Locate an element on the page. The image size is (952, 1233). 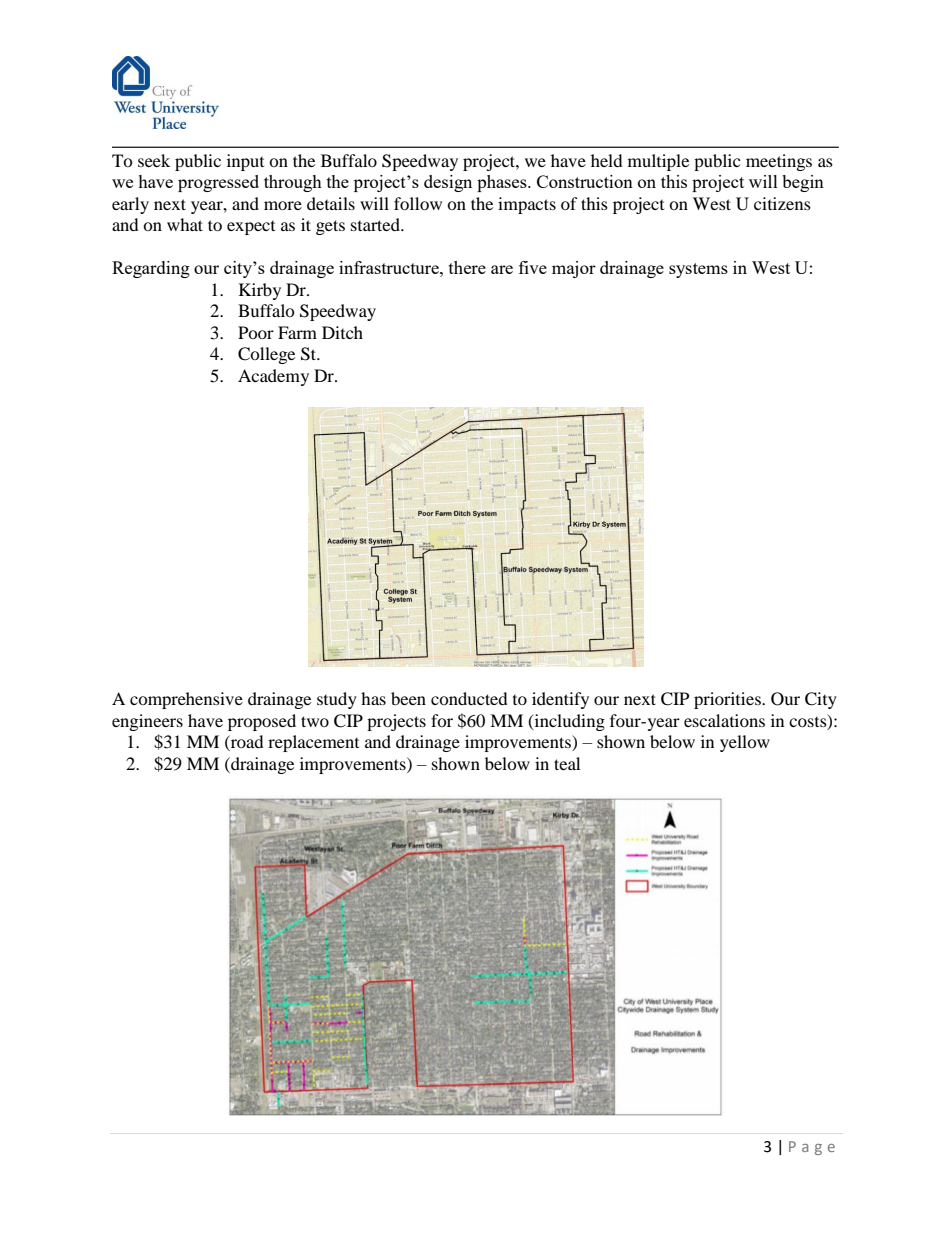
design is located at coordinates (448, 183).
